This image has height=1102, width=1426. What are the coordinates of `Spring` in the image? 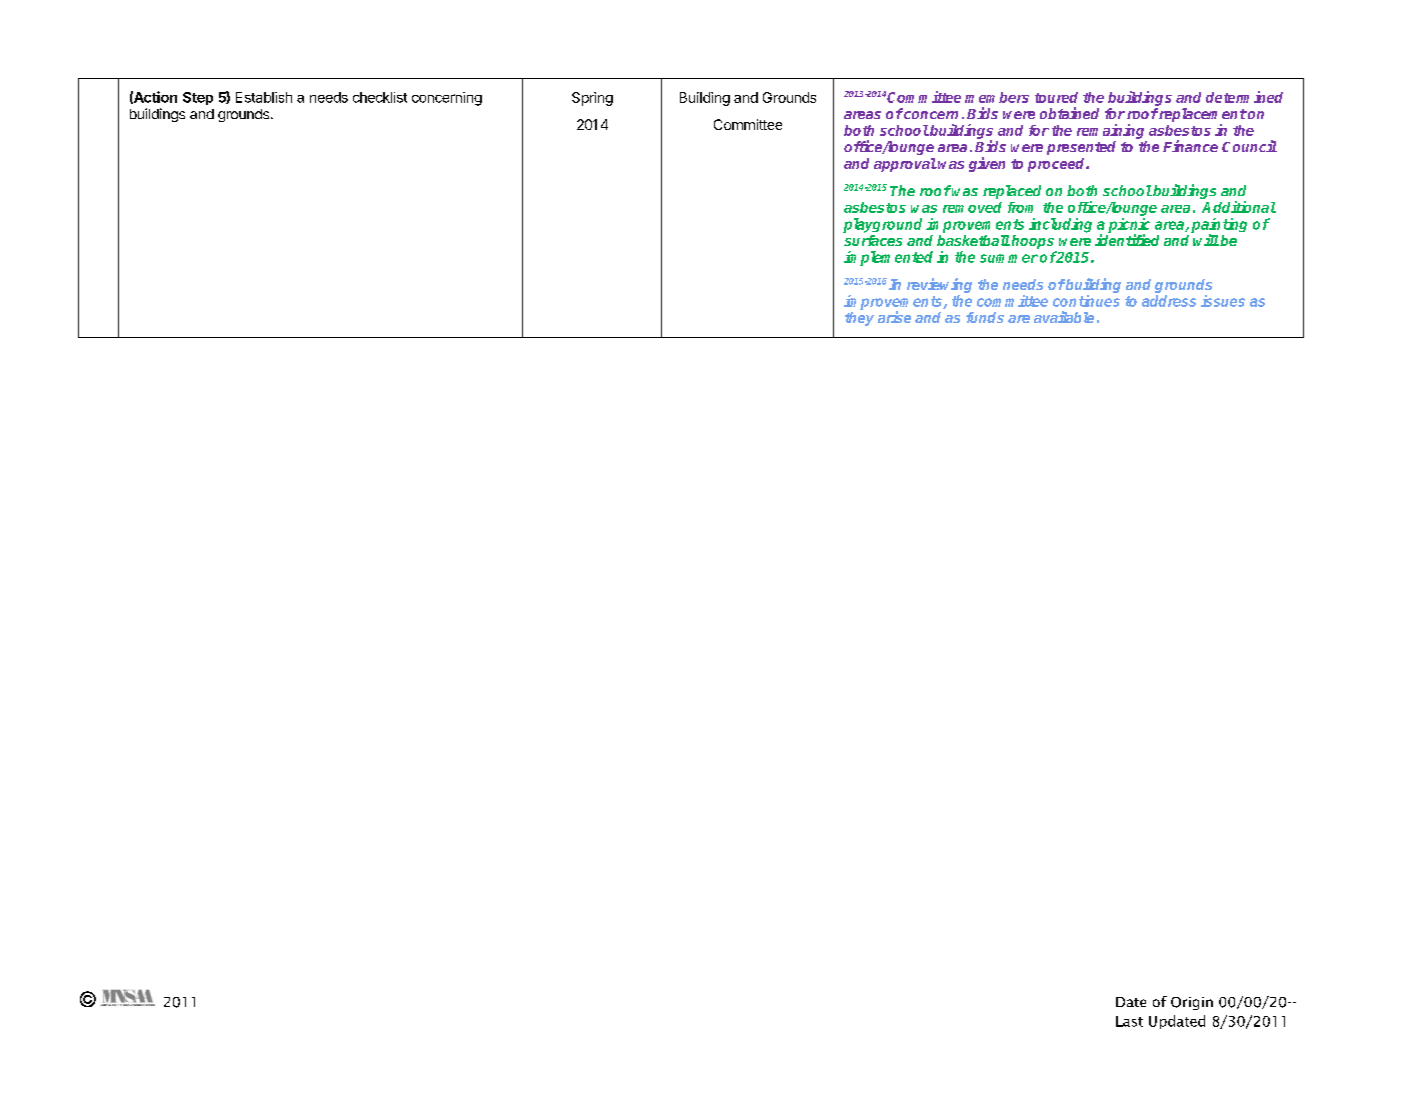 It's located at (592, 99).
